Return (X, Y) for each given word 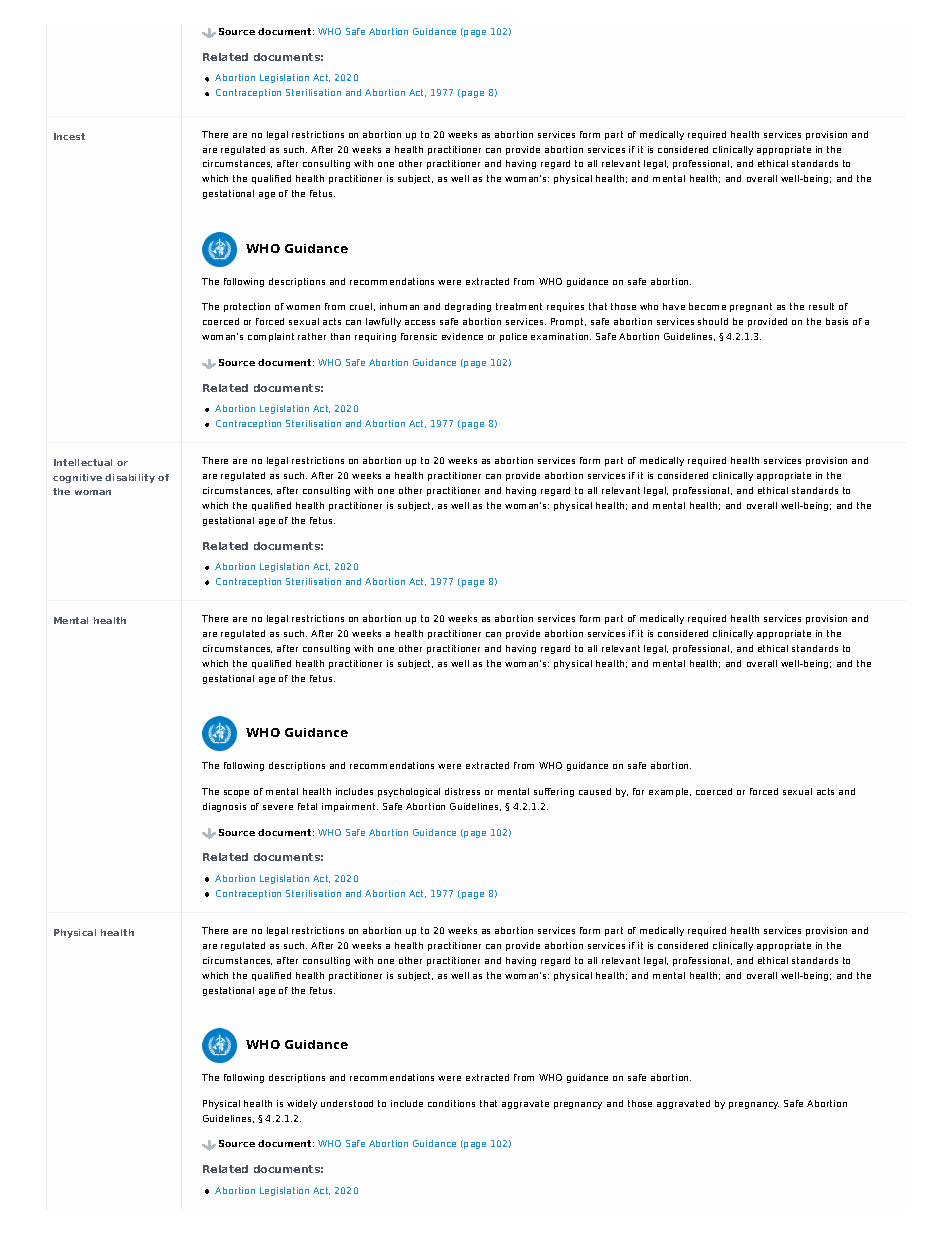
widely (302, 1104)
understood (347, 1103)
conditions (451, 1103)
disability (130, 478)
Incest (69, 136)
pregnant (751, 307)
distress (462, 791)
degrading (468, 307)
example (670, 792)
